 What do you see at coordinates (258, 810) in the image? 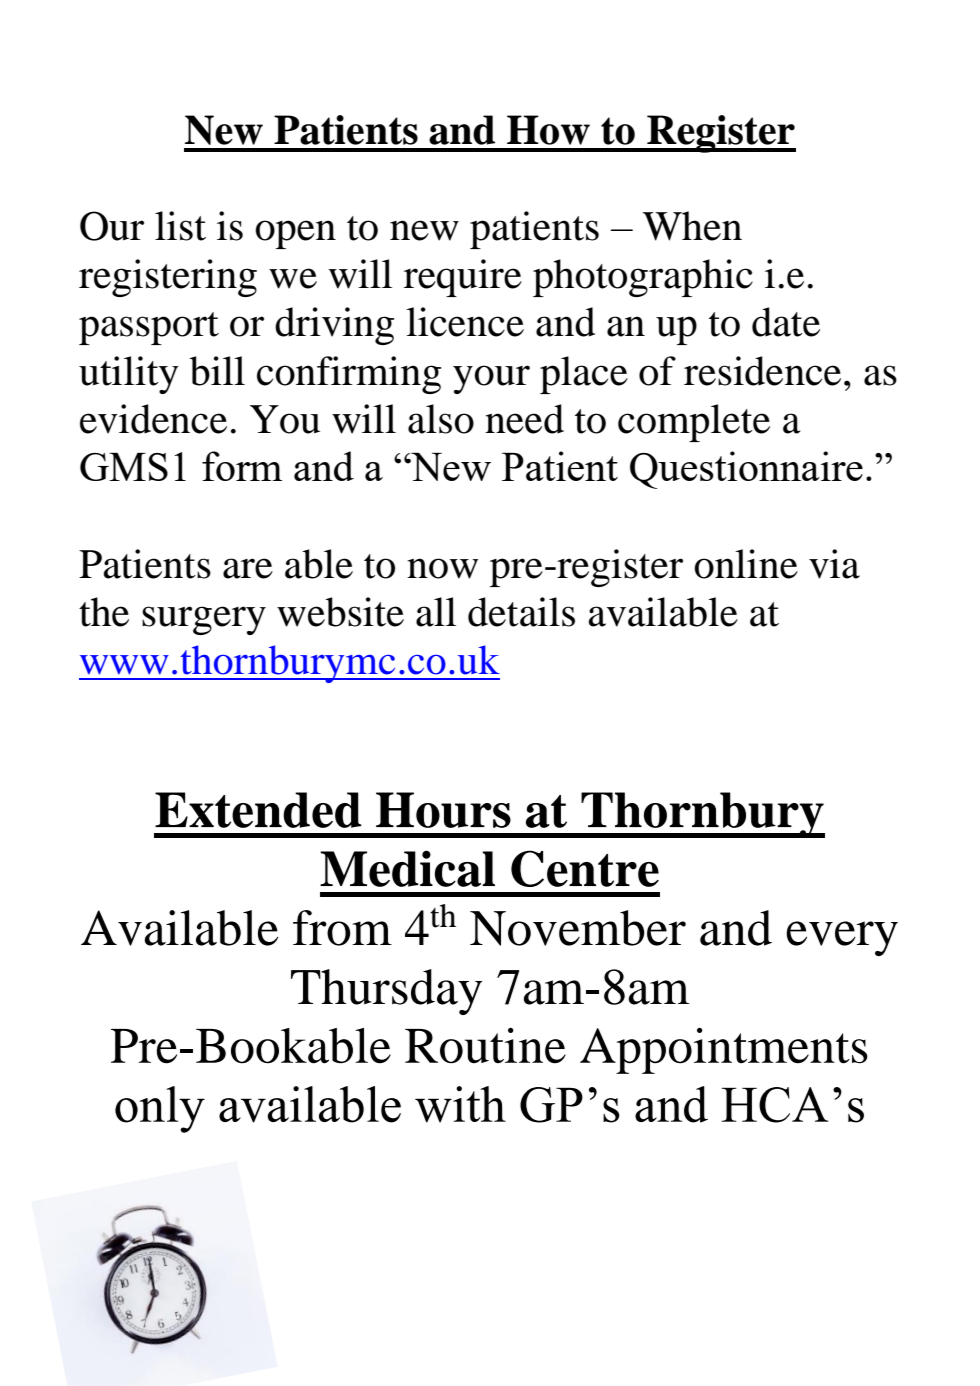
I see `Extended` at bounding box center [258, 810].
